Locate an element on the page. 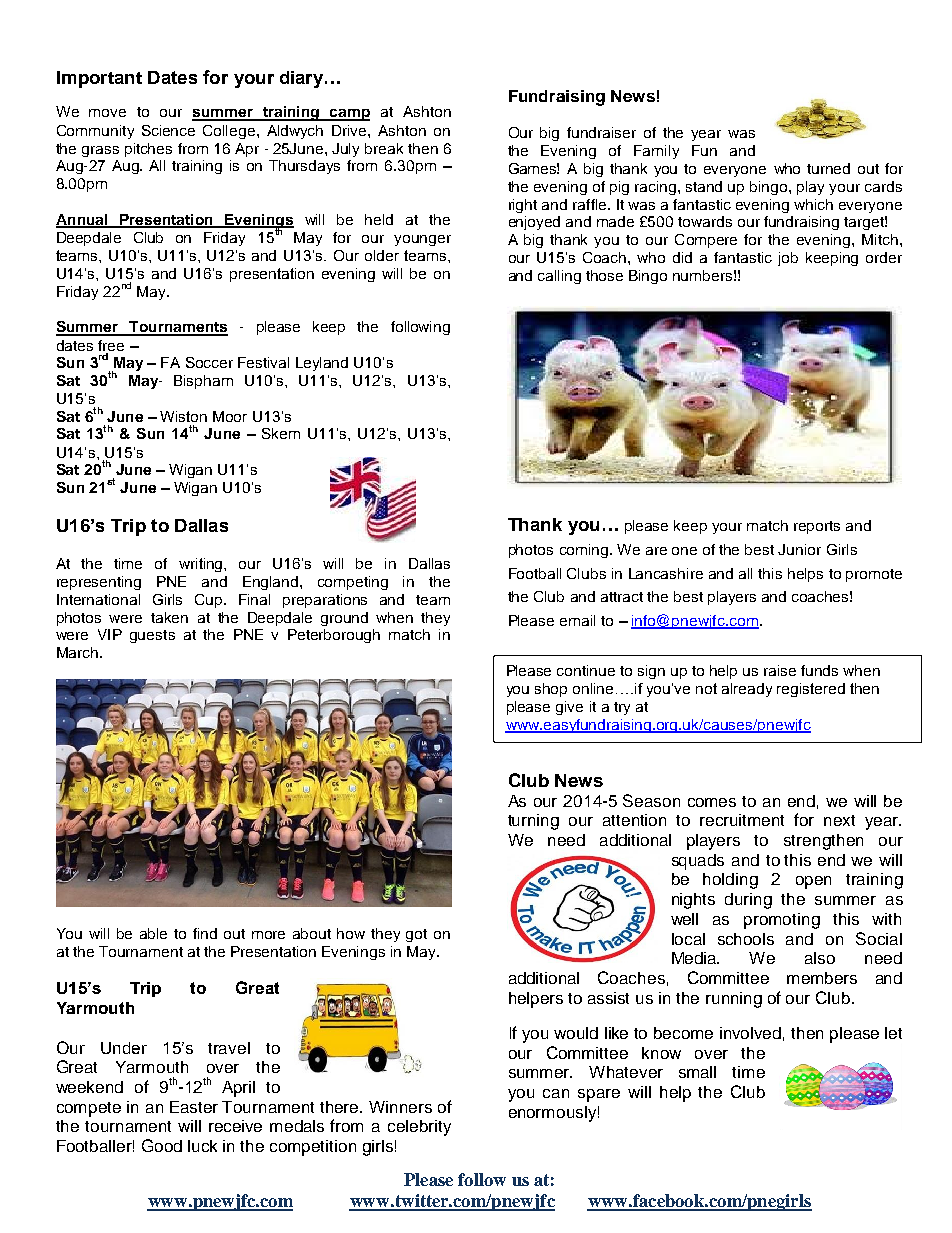 This image has width=952, height=1233. email is located at coordinates (577, 620).
